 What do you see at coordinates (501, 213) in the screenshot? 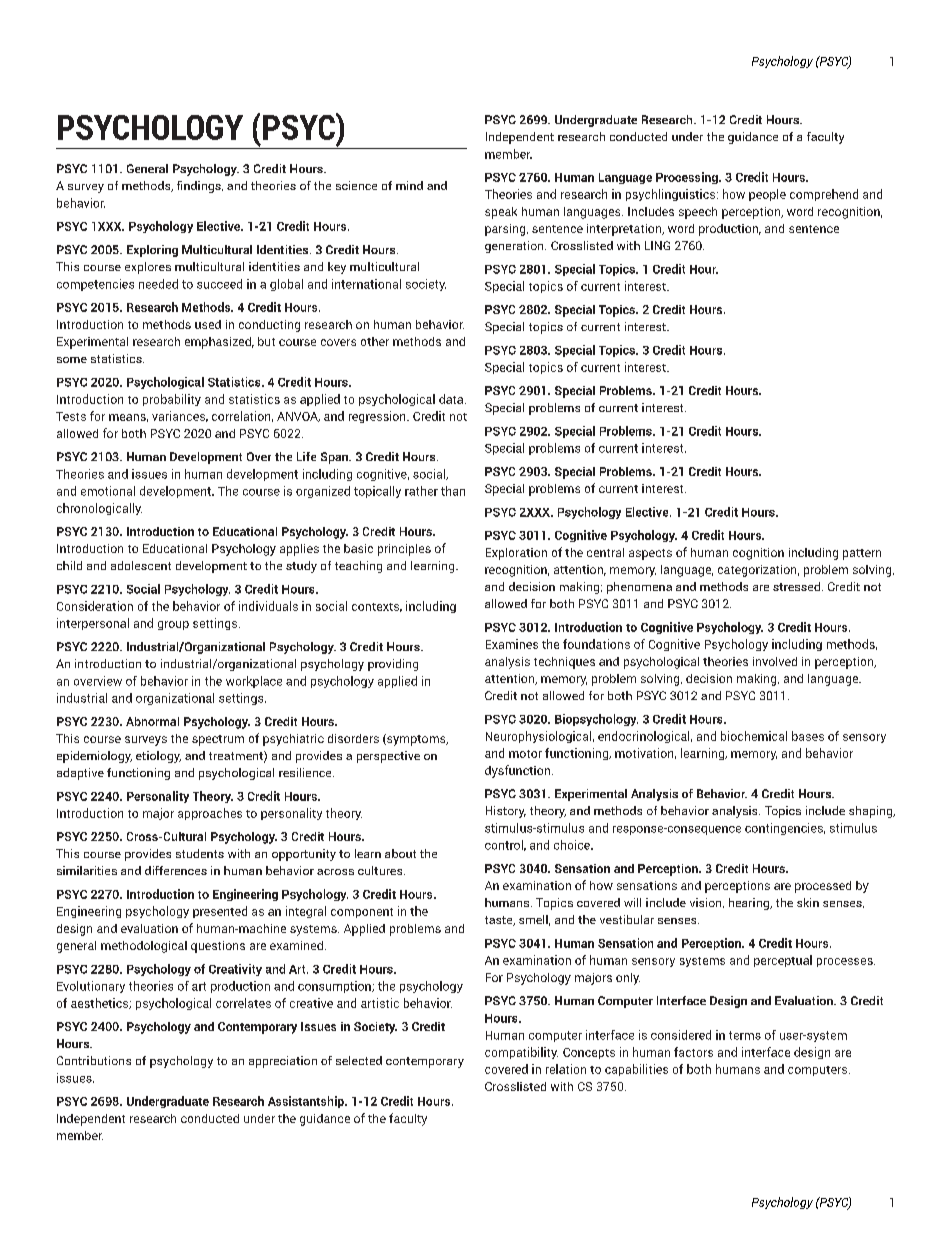
I see `speak` at bounding box center [501, 213].
